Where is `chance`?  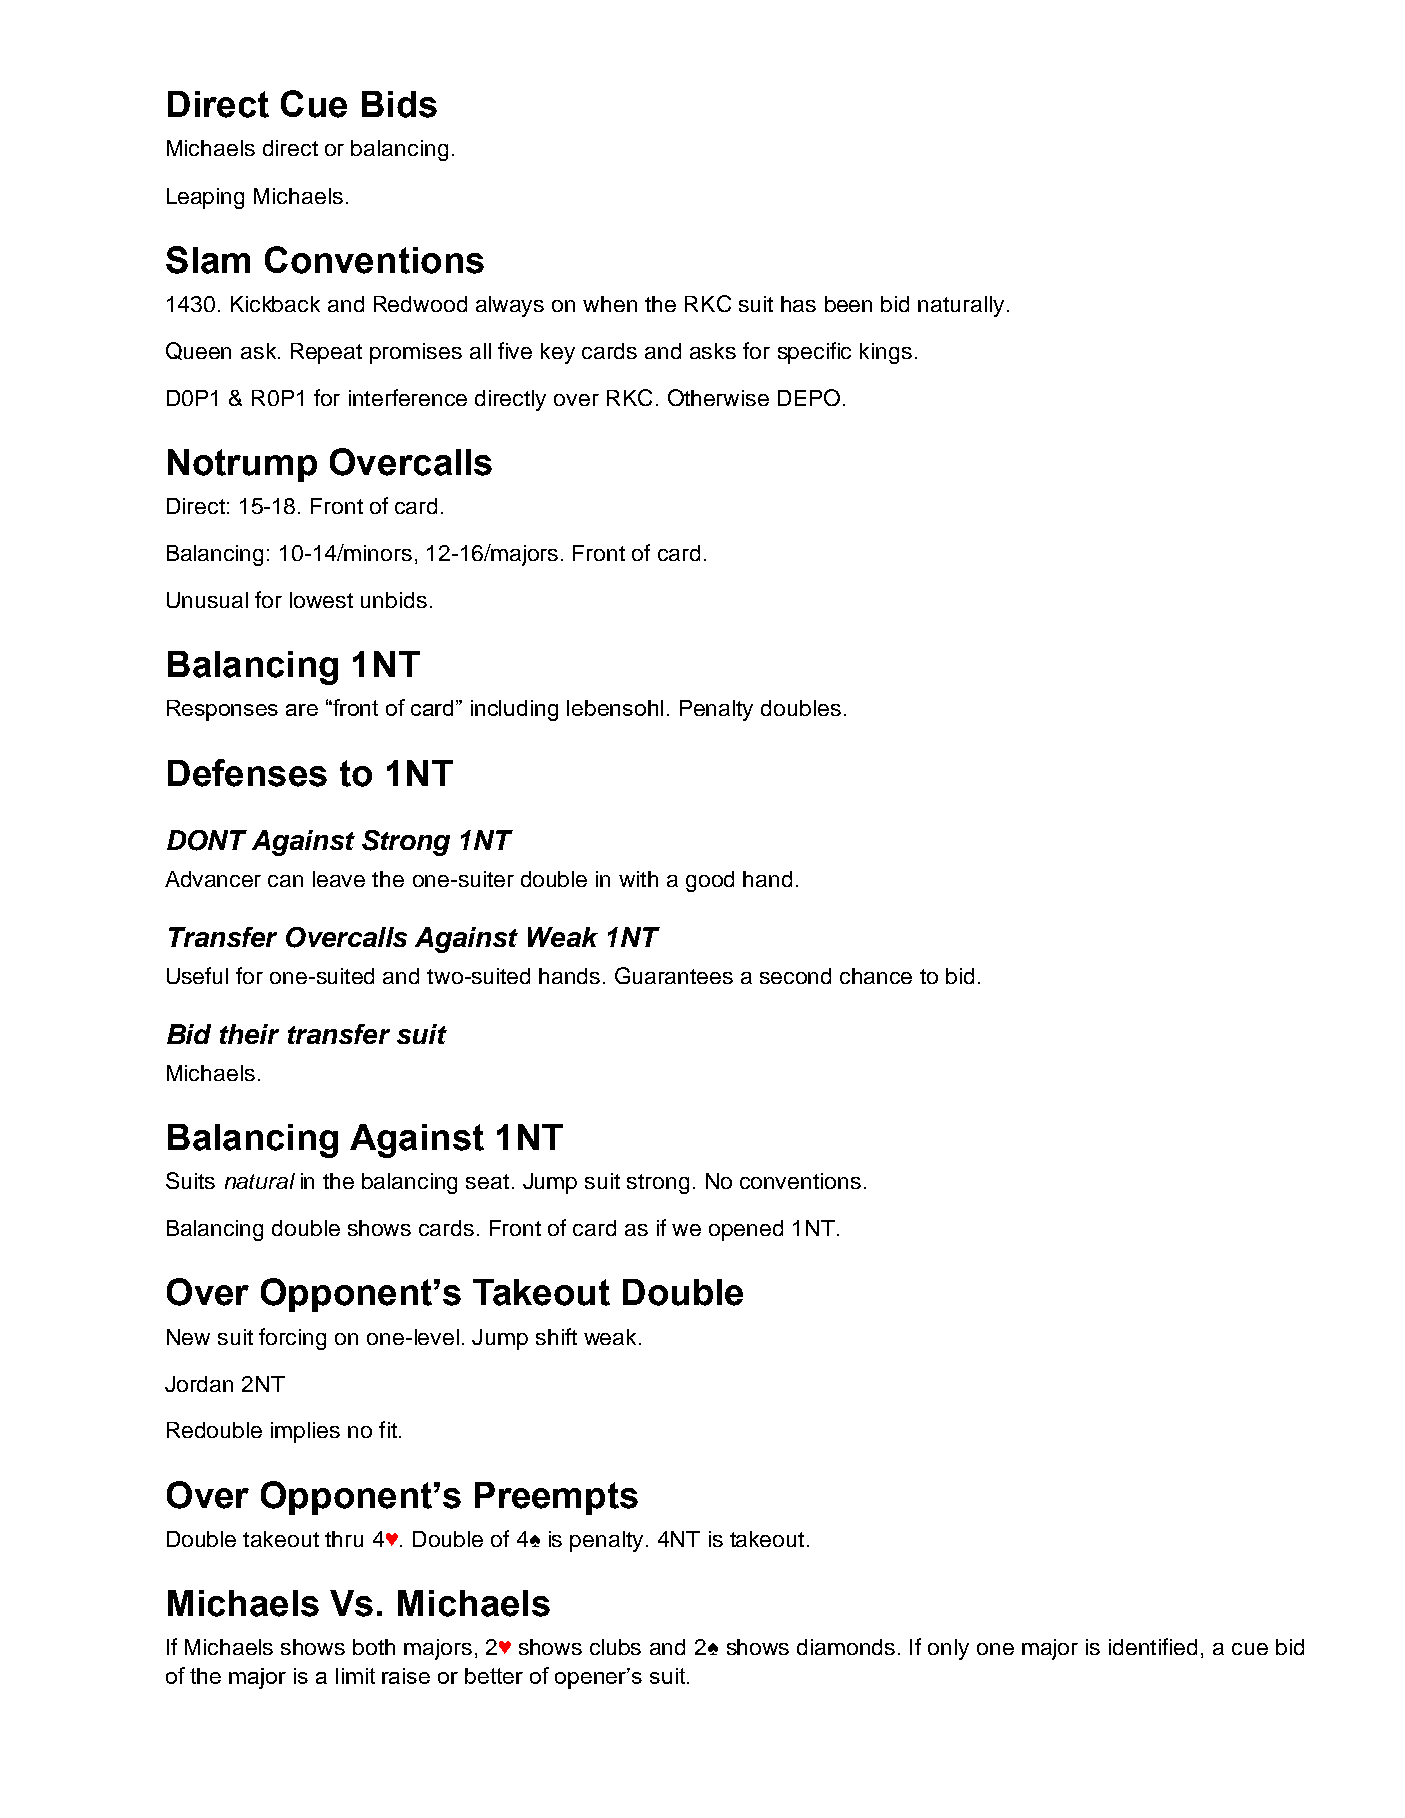 chance is located at coordinates (876, 976).
